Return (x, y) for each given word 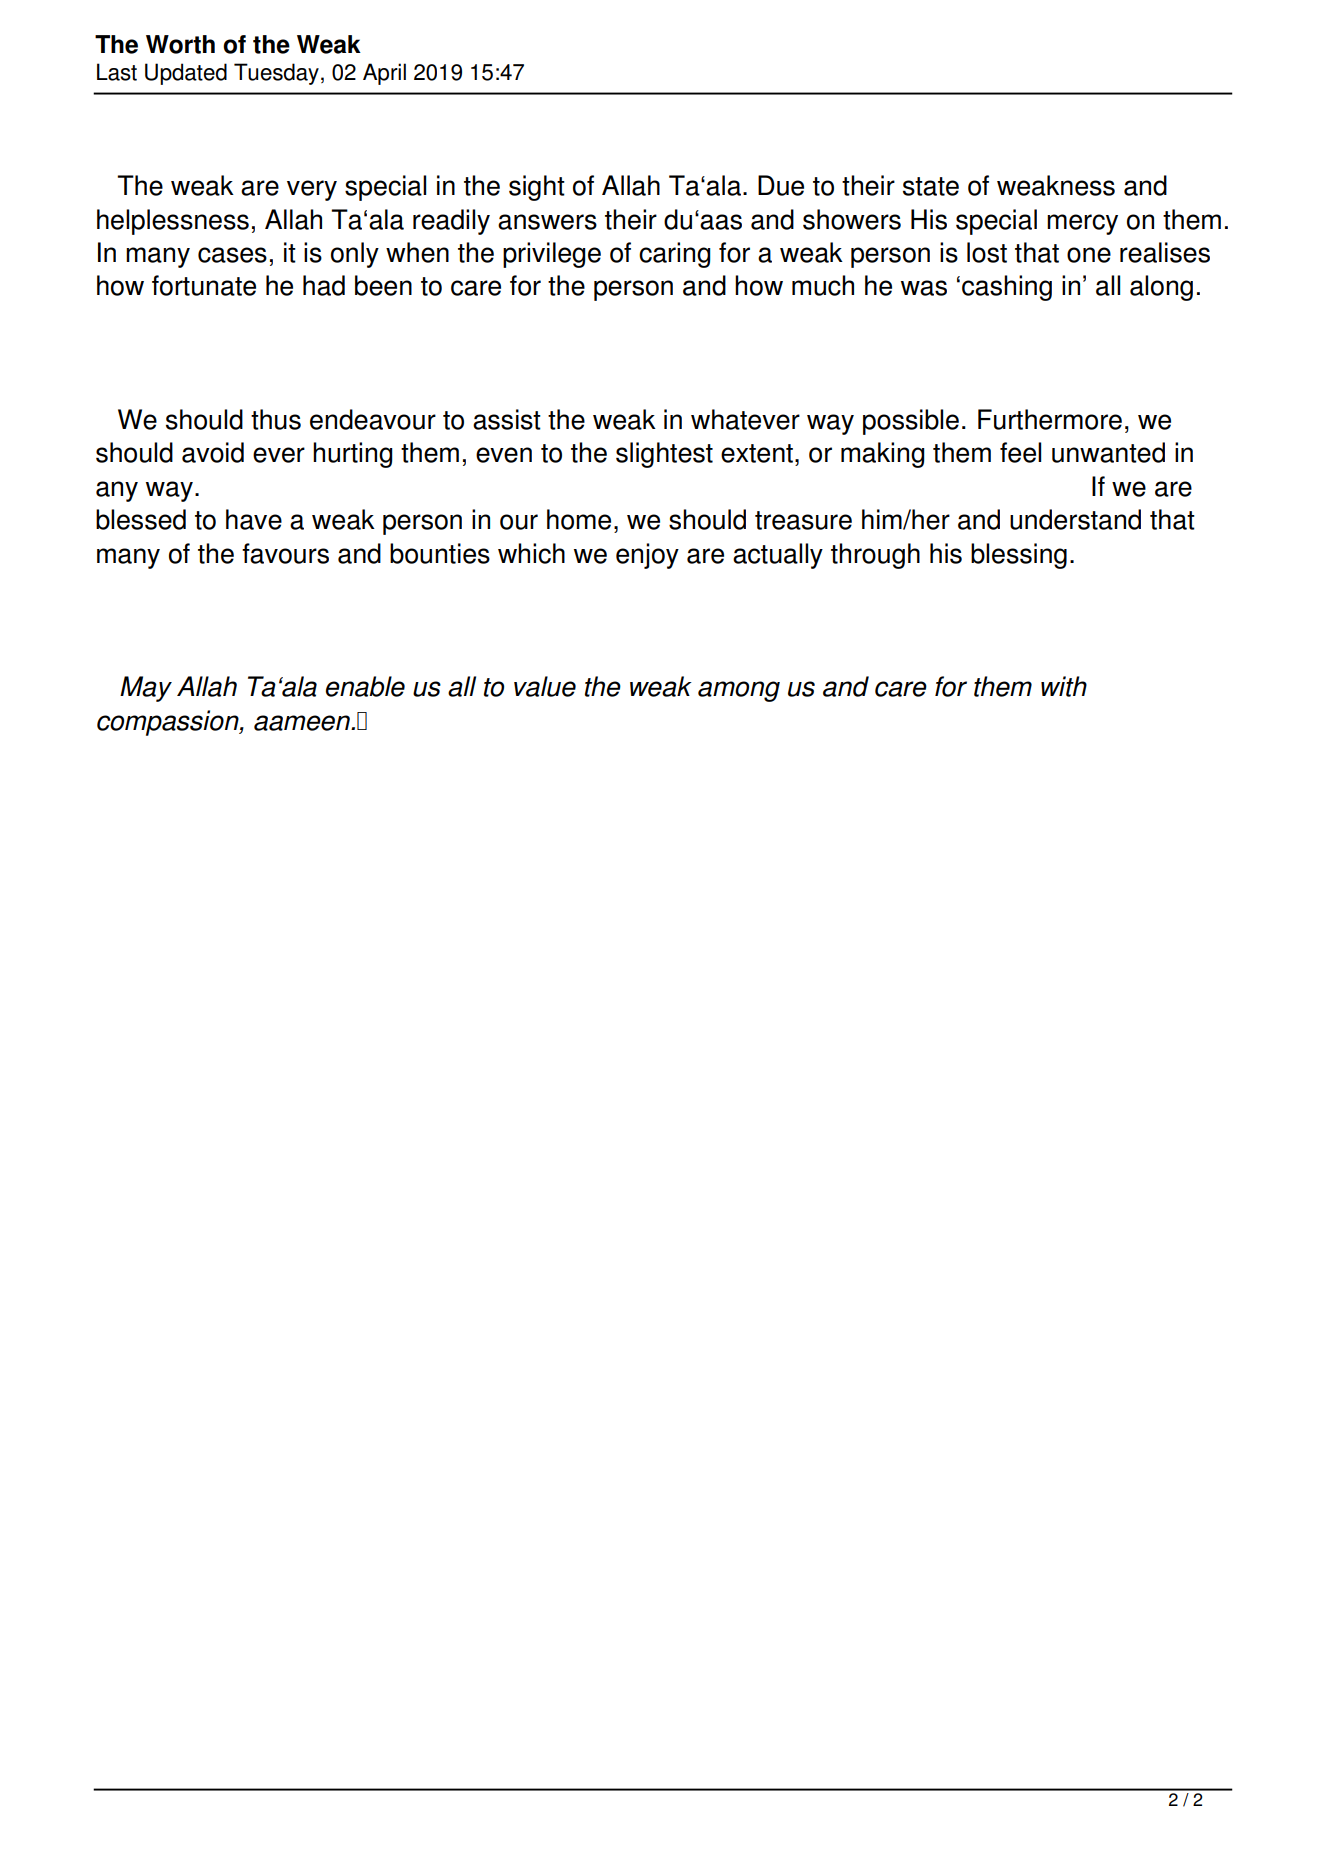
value (545, 686)
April (384, 74)
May (146, 689)
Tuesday (276, 74)
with (1064, 686)
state (931, 186)
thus (276, 419)
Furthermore (1050, 419)
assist (507, 419)
